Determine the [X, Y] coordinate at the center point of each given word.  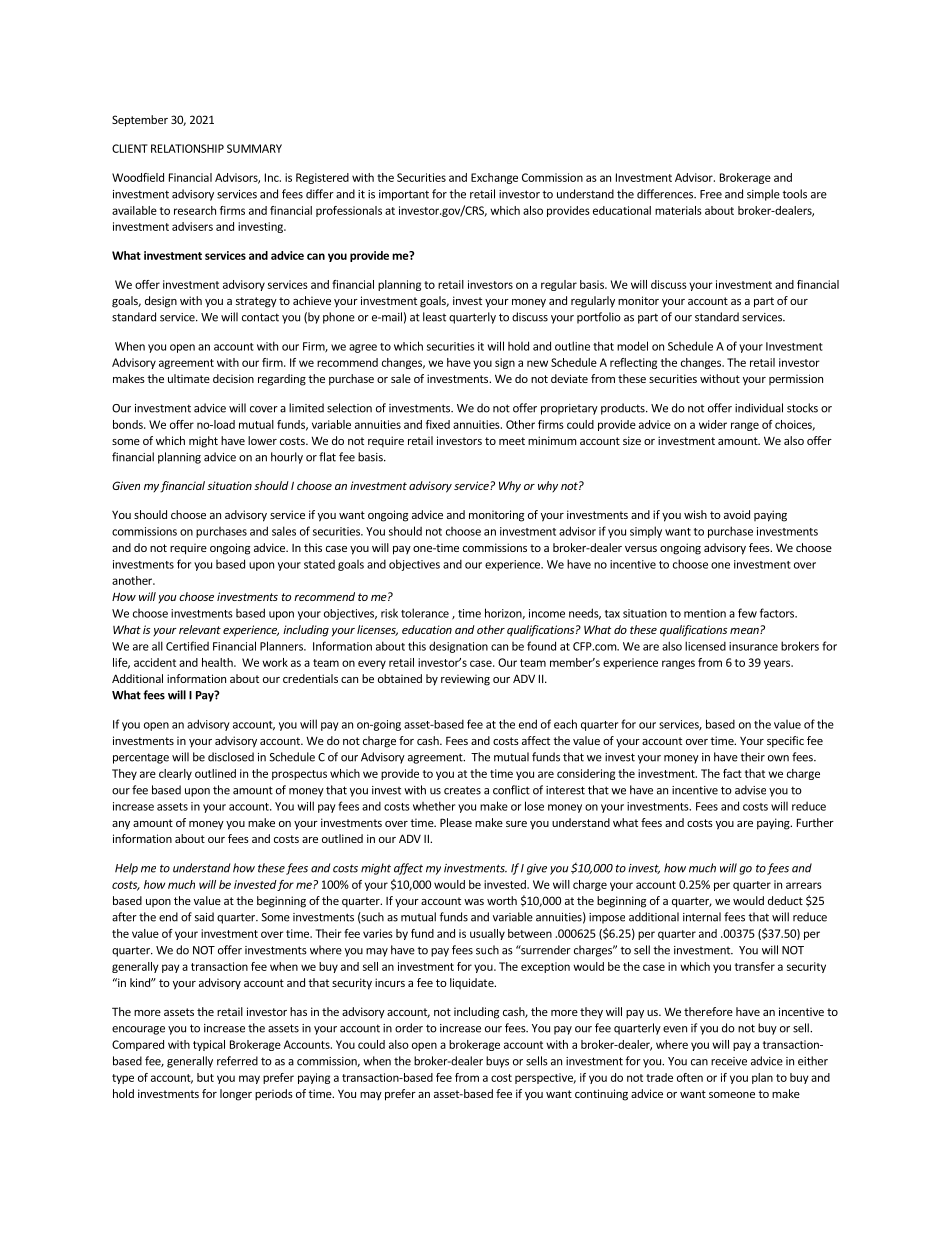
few [747, 613]
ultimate [189, 378]
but [205, 1077]
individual [759, 408]
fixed [438, 424]
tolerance [425, 613]
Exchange [494, 178]
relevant [200, 629]
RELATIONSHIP [187, 148]
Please [456, 822]
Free [711, 194]
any [121, 825]
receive [729, 1061]
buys [497, 1062]
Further [815, 822]
